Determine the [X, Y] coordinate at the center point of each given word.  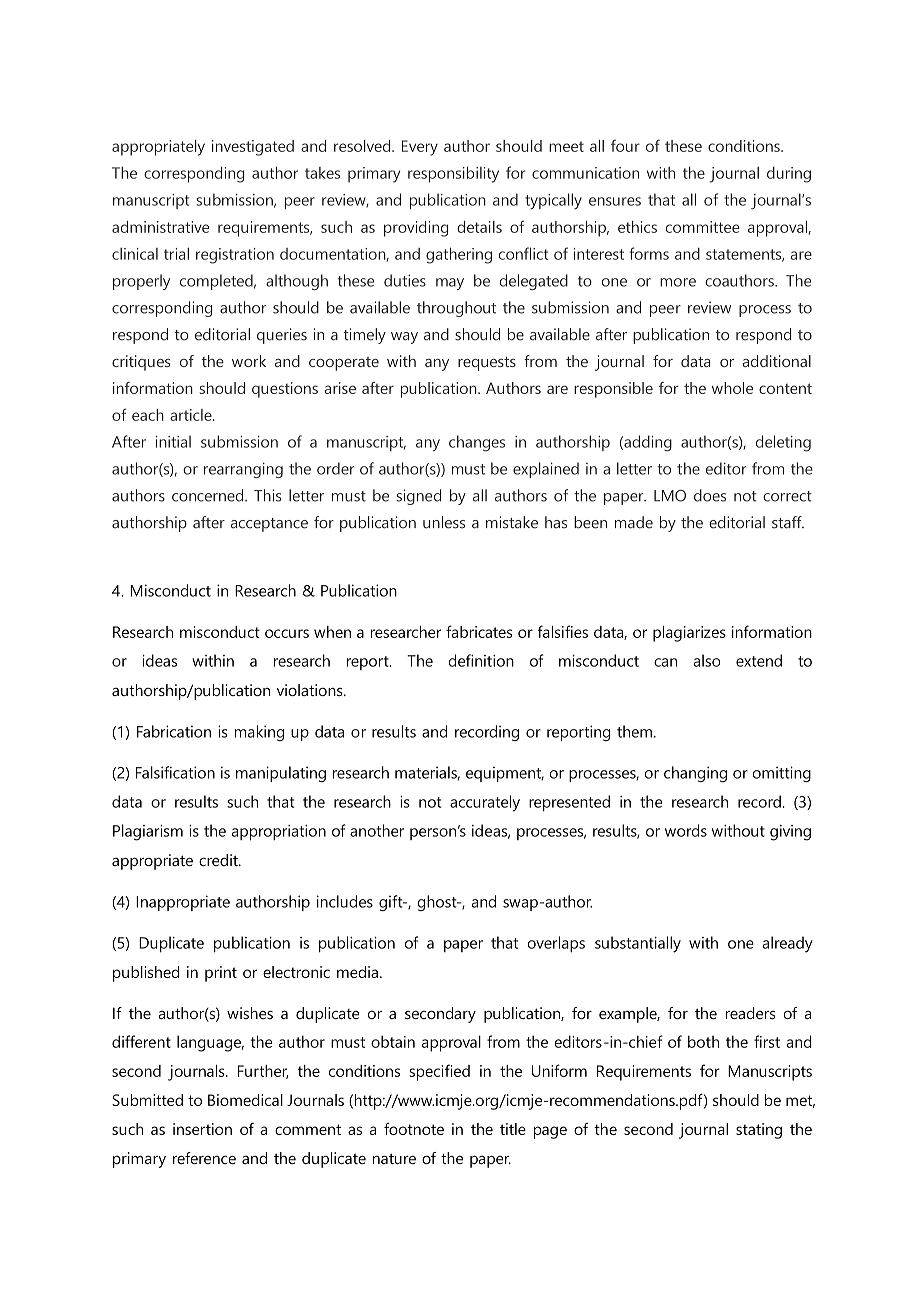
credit [219, 860]
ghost [438, 903]
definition [481, 660]
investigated [253, 148]
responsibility [453, 174]
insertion [202, 1129]
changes [477, 443]
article [192, 415]
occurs [287, 633]
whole [732, 388]
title [513, 1129]
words [686, 830]
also [707, 660]
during [789, 175]
